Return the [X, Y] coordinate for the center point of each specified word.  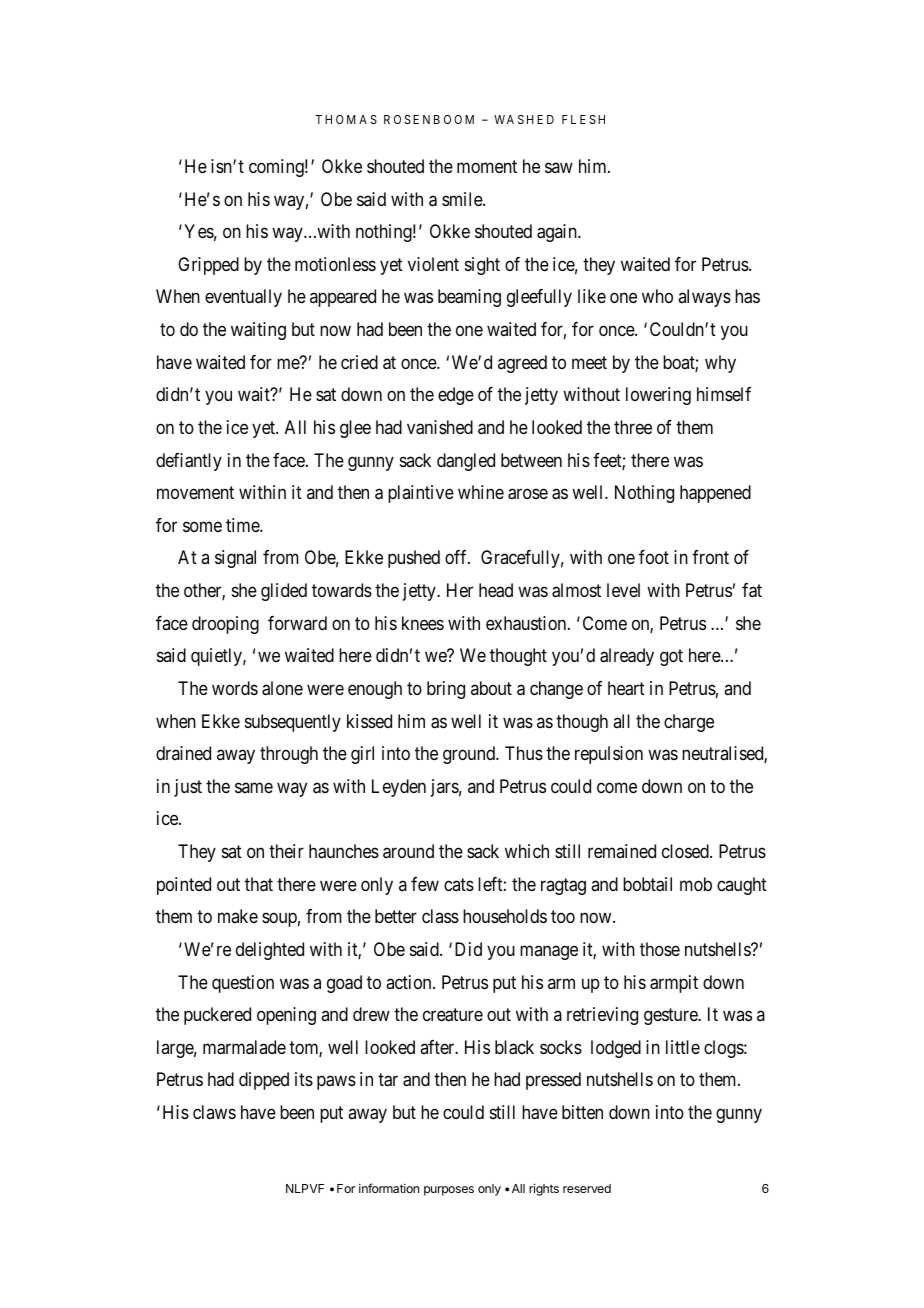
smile [463, 199]
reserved [587, 1188]
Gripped [208, 266]
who [657, 296]
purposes [449, 1191]
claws [214, 1112]
